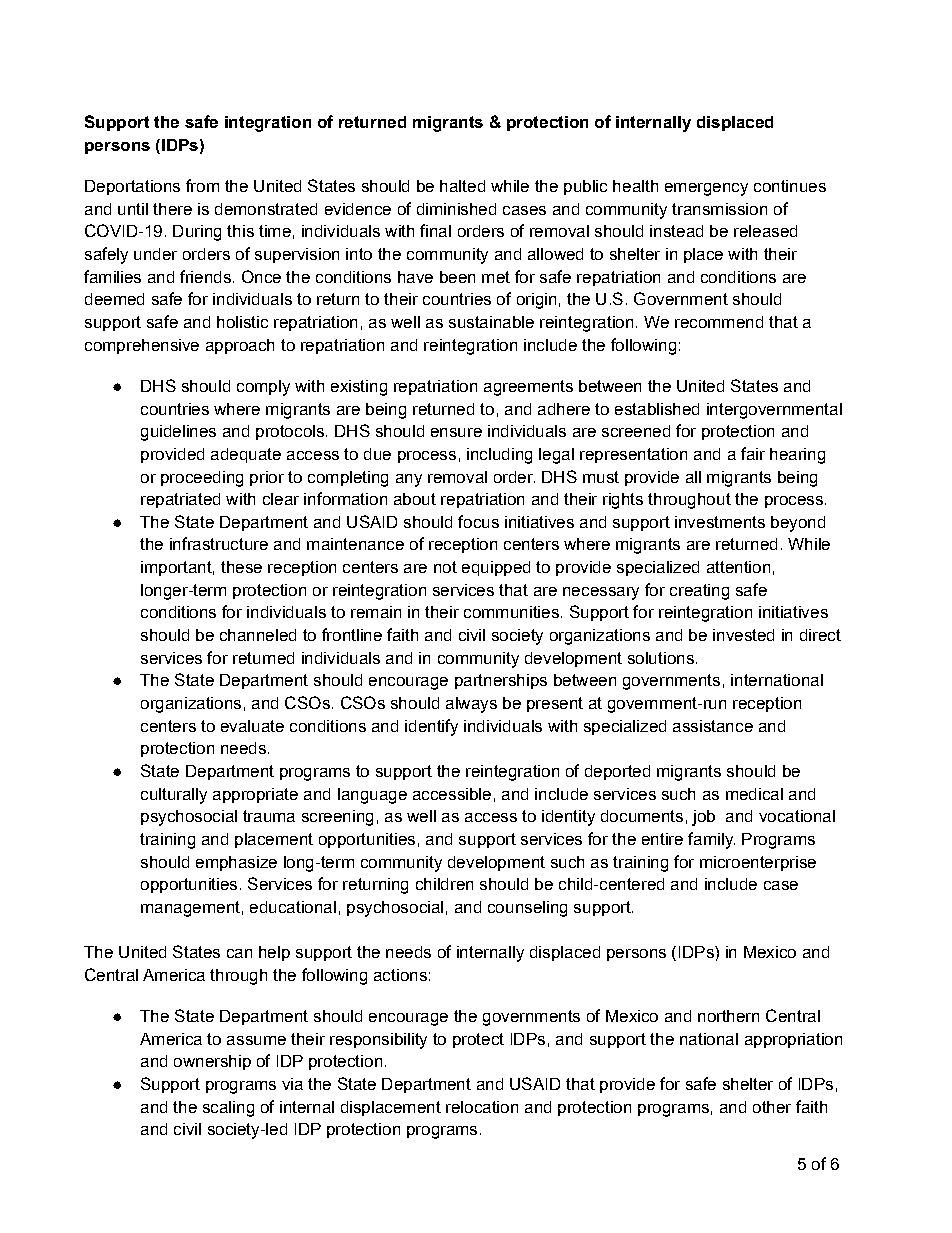 Image resolution: width=952 pixels, height=1233 pixels. What do you see at coordinates (719, 209) in the screenshot?
I see `transmission` at bounding box center [719, 209].
